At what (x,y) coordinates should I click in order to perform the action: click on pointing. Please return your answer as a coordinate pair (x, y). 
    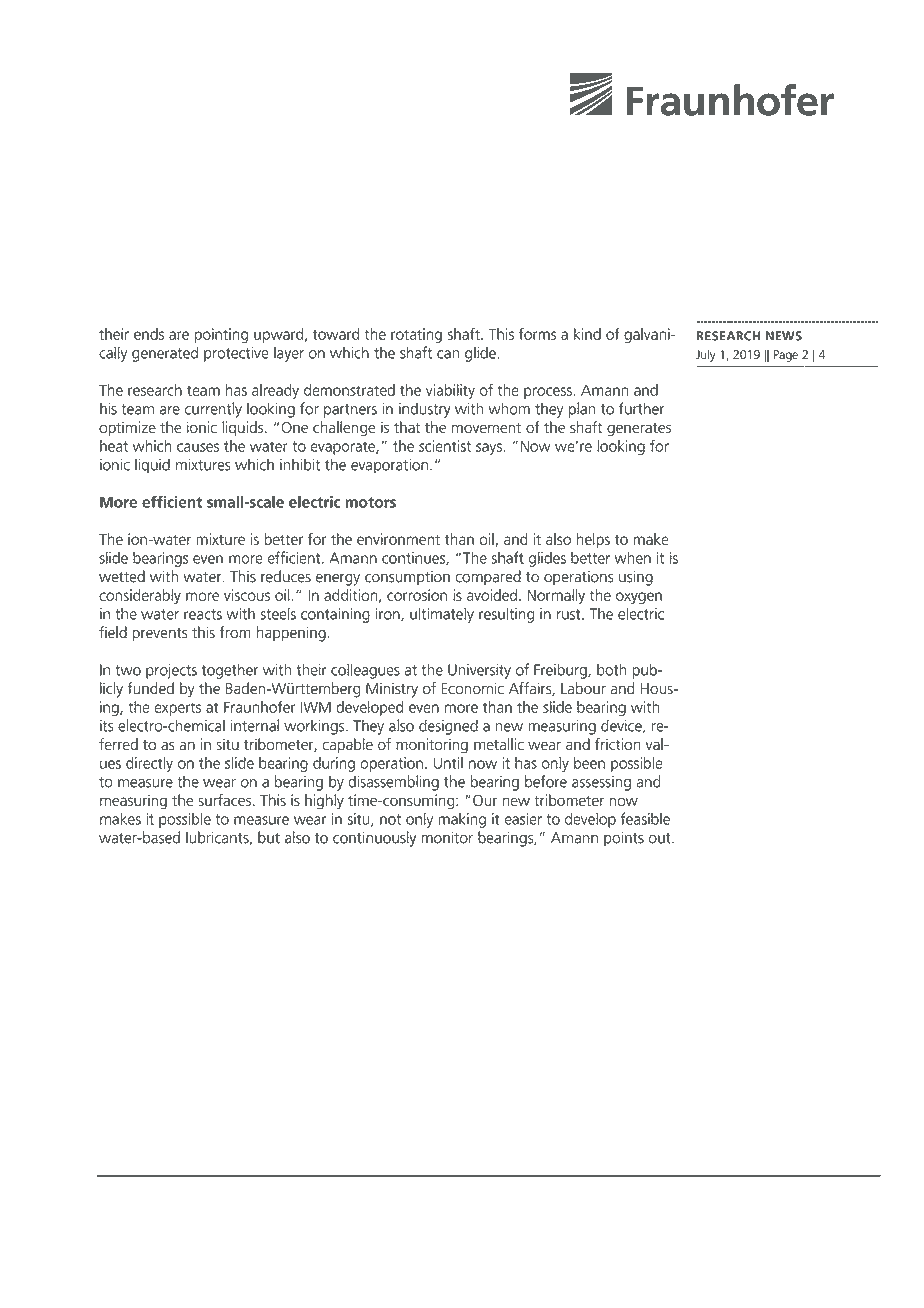
    Looking at the image, I should click on (221, 335).
